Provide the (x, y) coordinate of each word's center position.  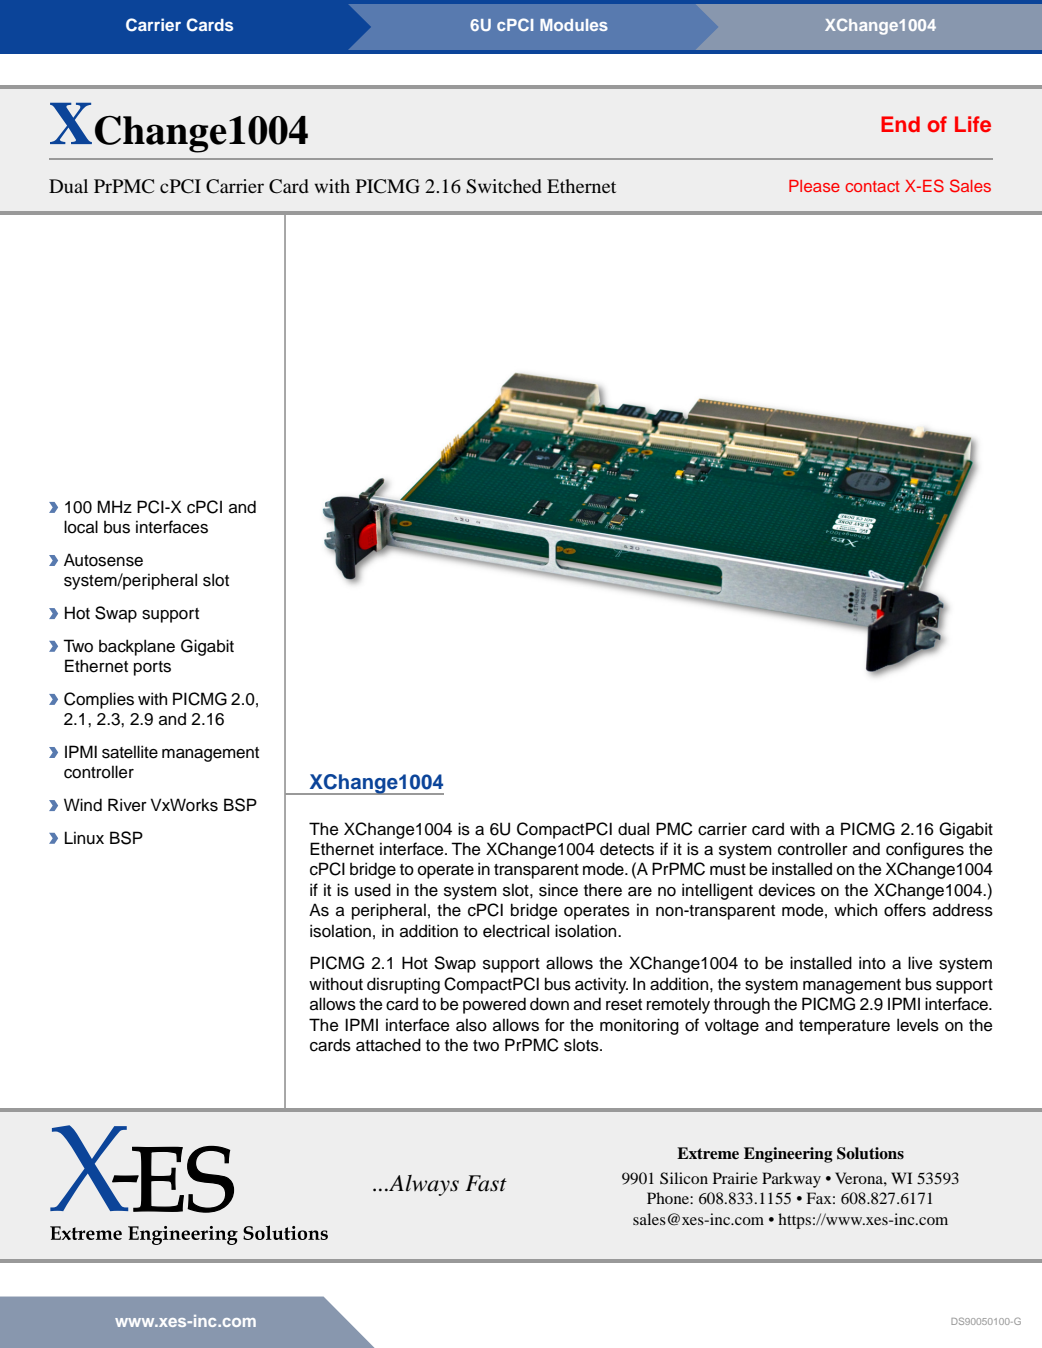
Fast (486, 1183)
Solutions (870, 1153)
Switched (504, 186)
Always (423, 1185)
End (900, 124)
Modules (574, 25)
